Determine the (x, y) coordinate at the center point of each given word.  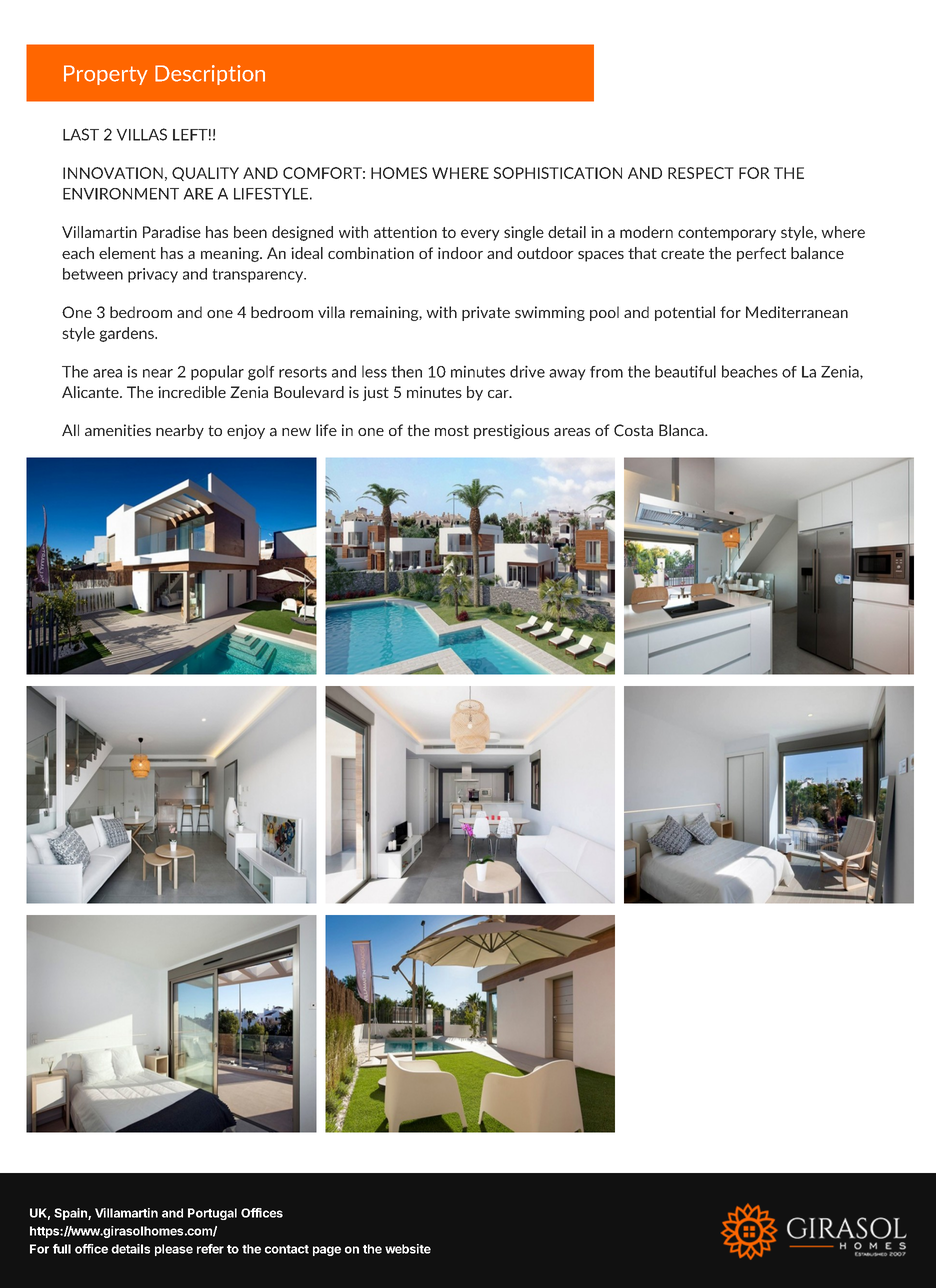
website (408, 1249)
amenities (118, 430)
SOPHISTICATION (557, 173)
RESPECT (701, 173)
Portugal (212, 1214)
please (174, 1250)
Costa (633, 430)
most (452, 431)
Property (106, 75)
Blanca (682, 430)
